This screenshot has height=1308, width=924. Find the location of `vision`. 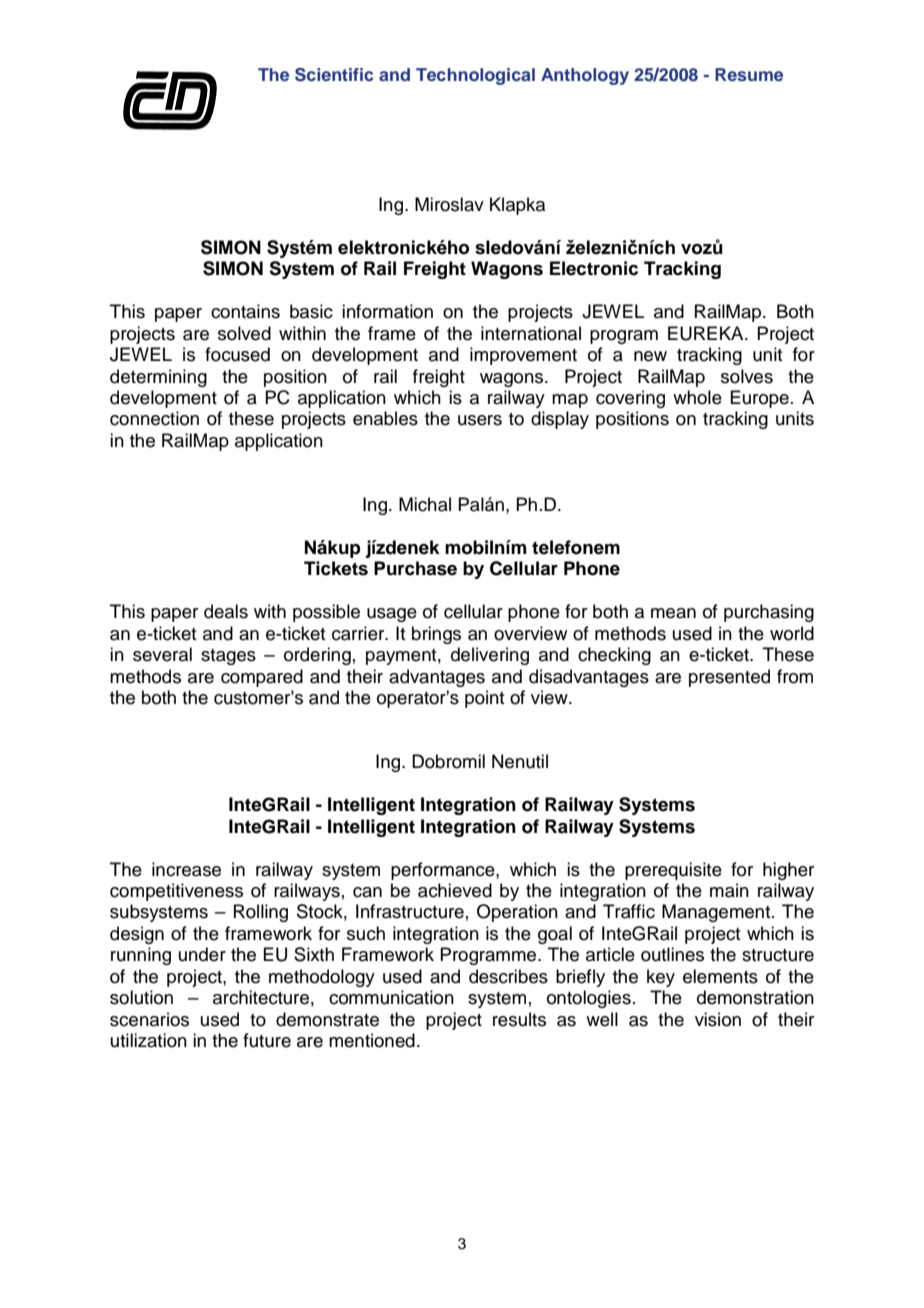

vision is located at coordinates (718, 1019).
